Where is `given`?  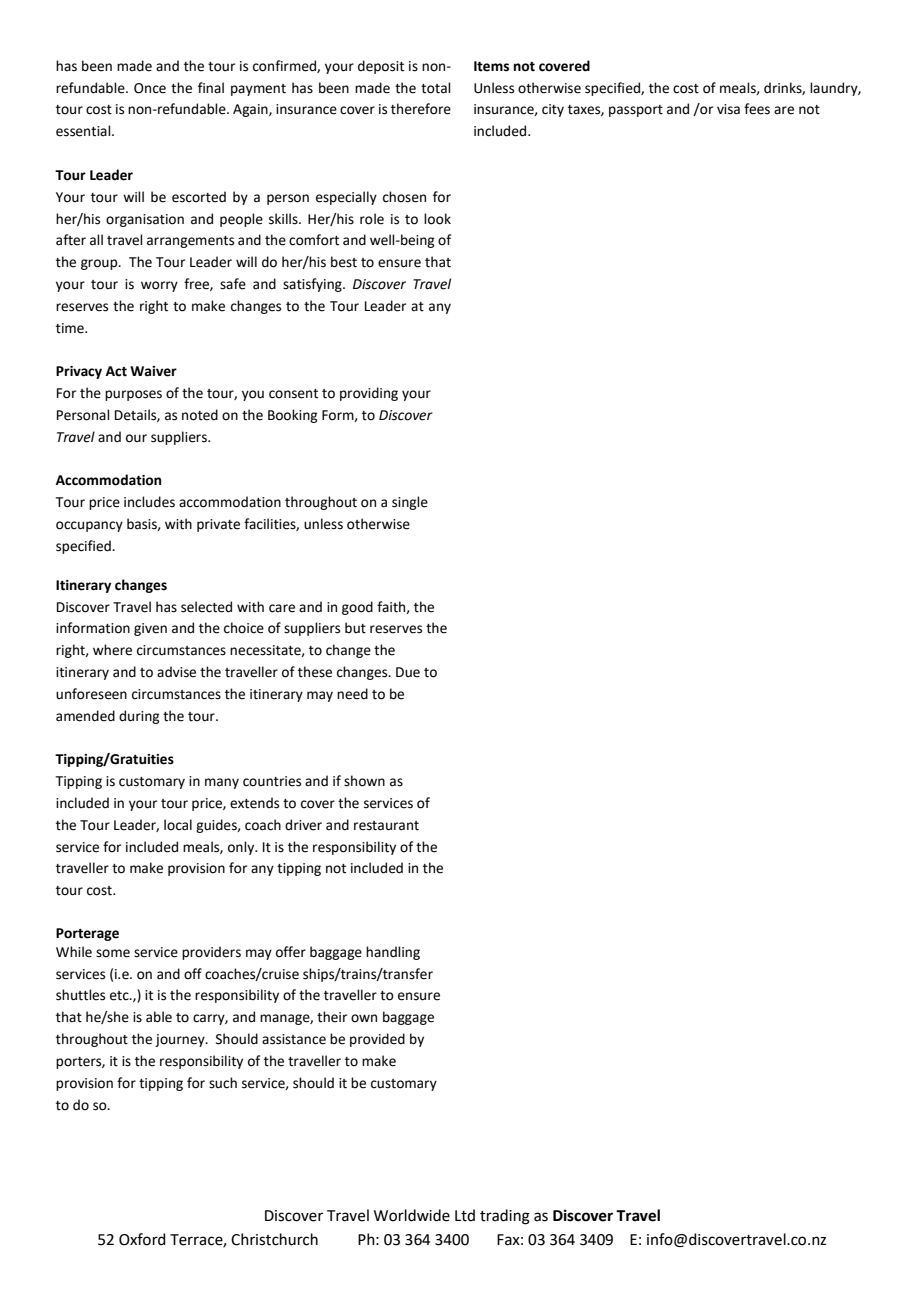
given is located at coordinates (150, 629).
